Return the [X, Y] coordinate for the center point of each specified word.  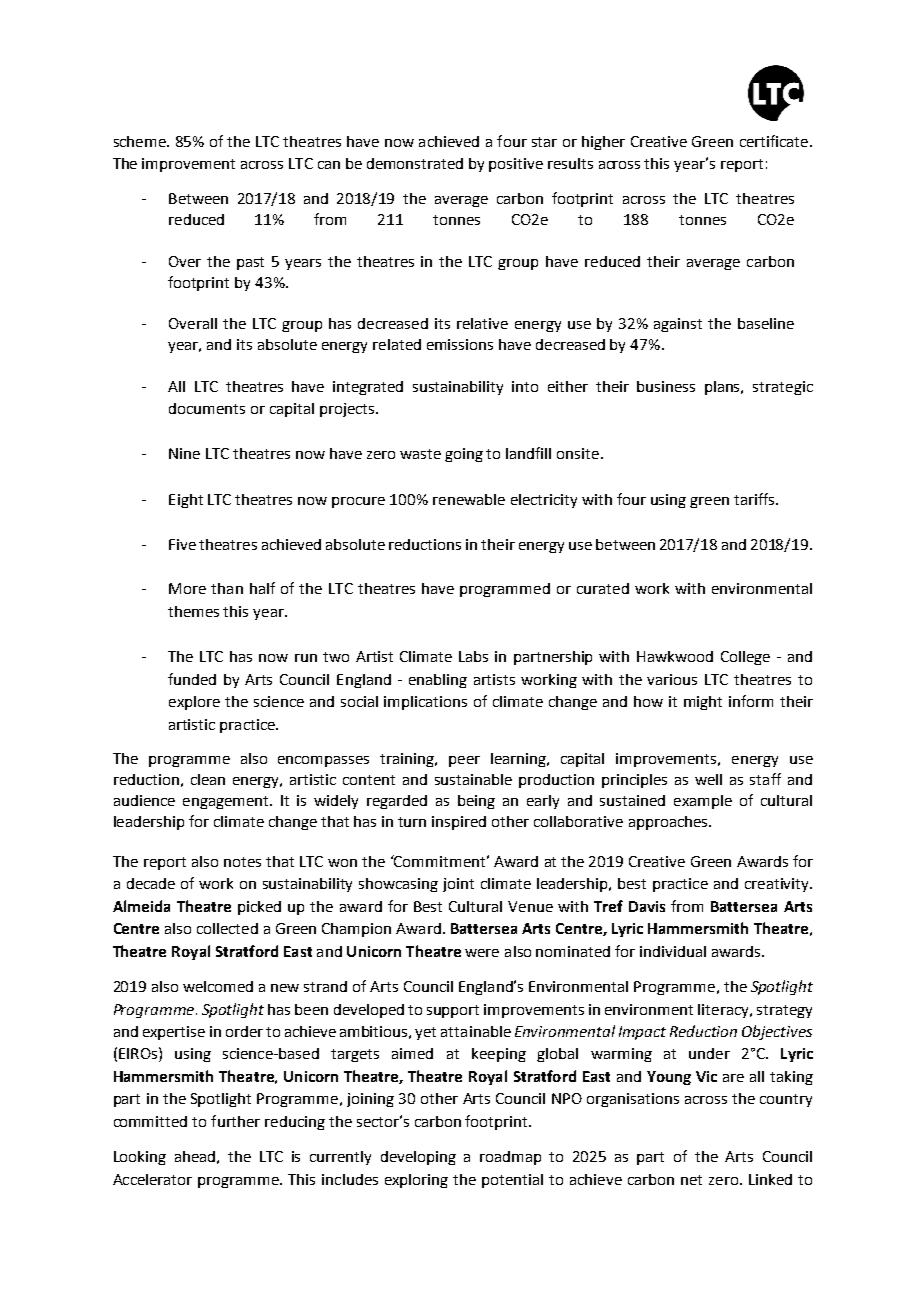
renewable [469, 499]
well [708, 779]
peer [464, 761]
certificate [774, 141]
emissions [460, 344]
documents [207, 408]
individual [673, 951]
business [666, 386]
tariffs [755, 499]
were [482, 953]
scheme [141, 141]
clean [208, 779]
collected [227, 928]
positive [516, 165]
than [227, 588]
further [235, 1121]
